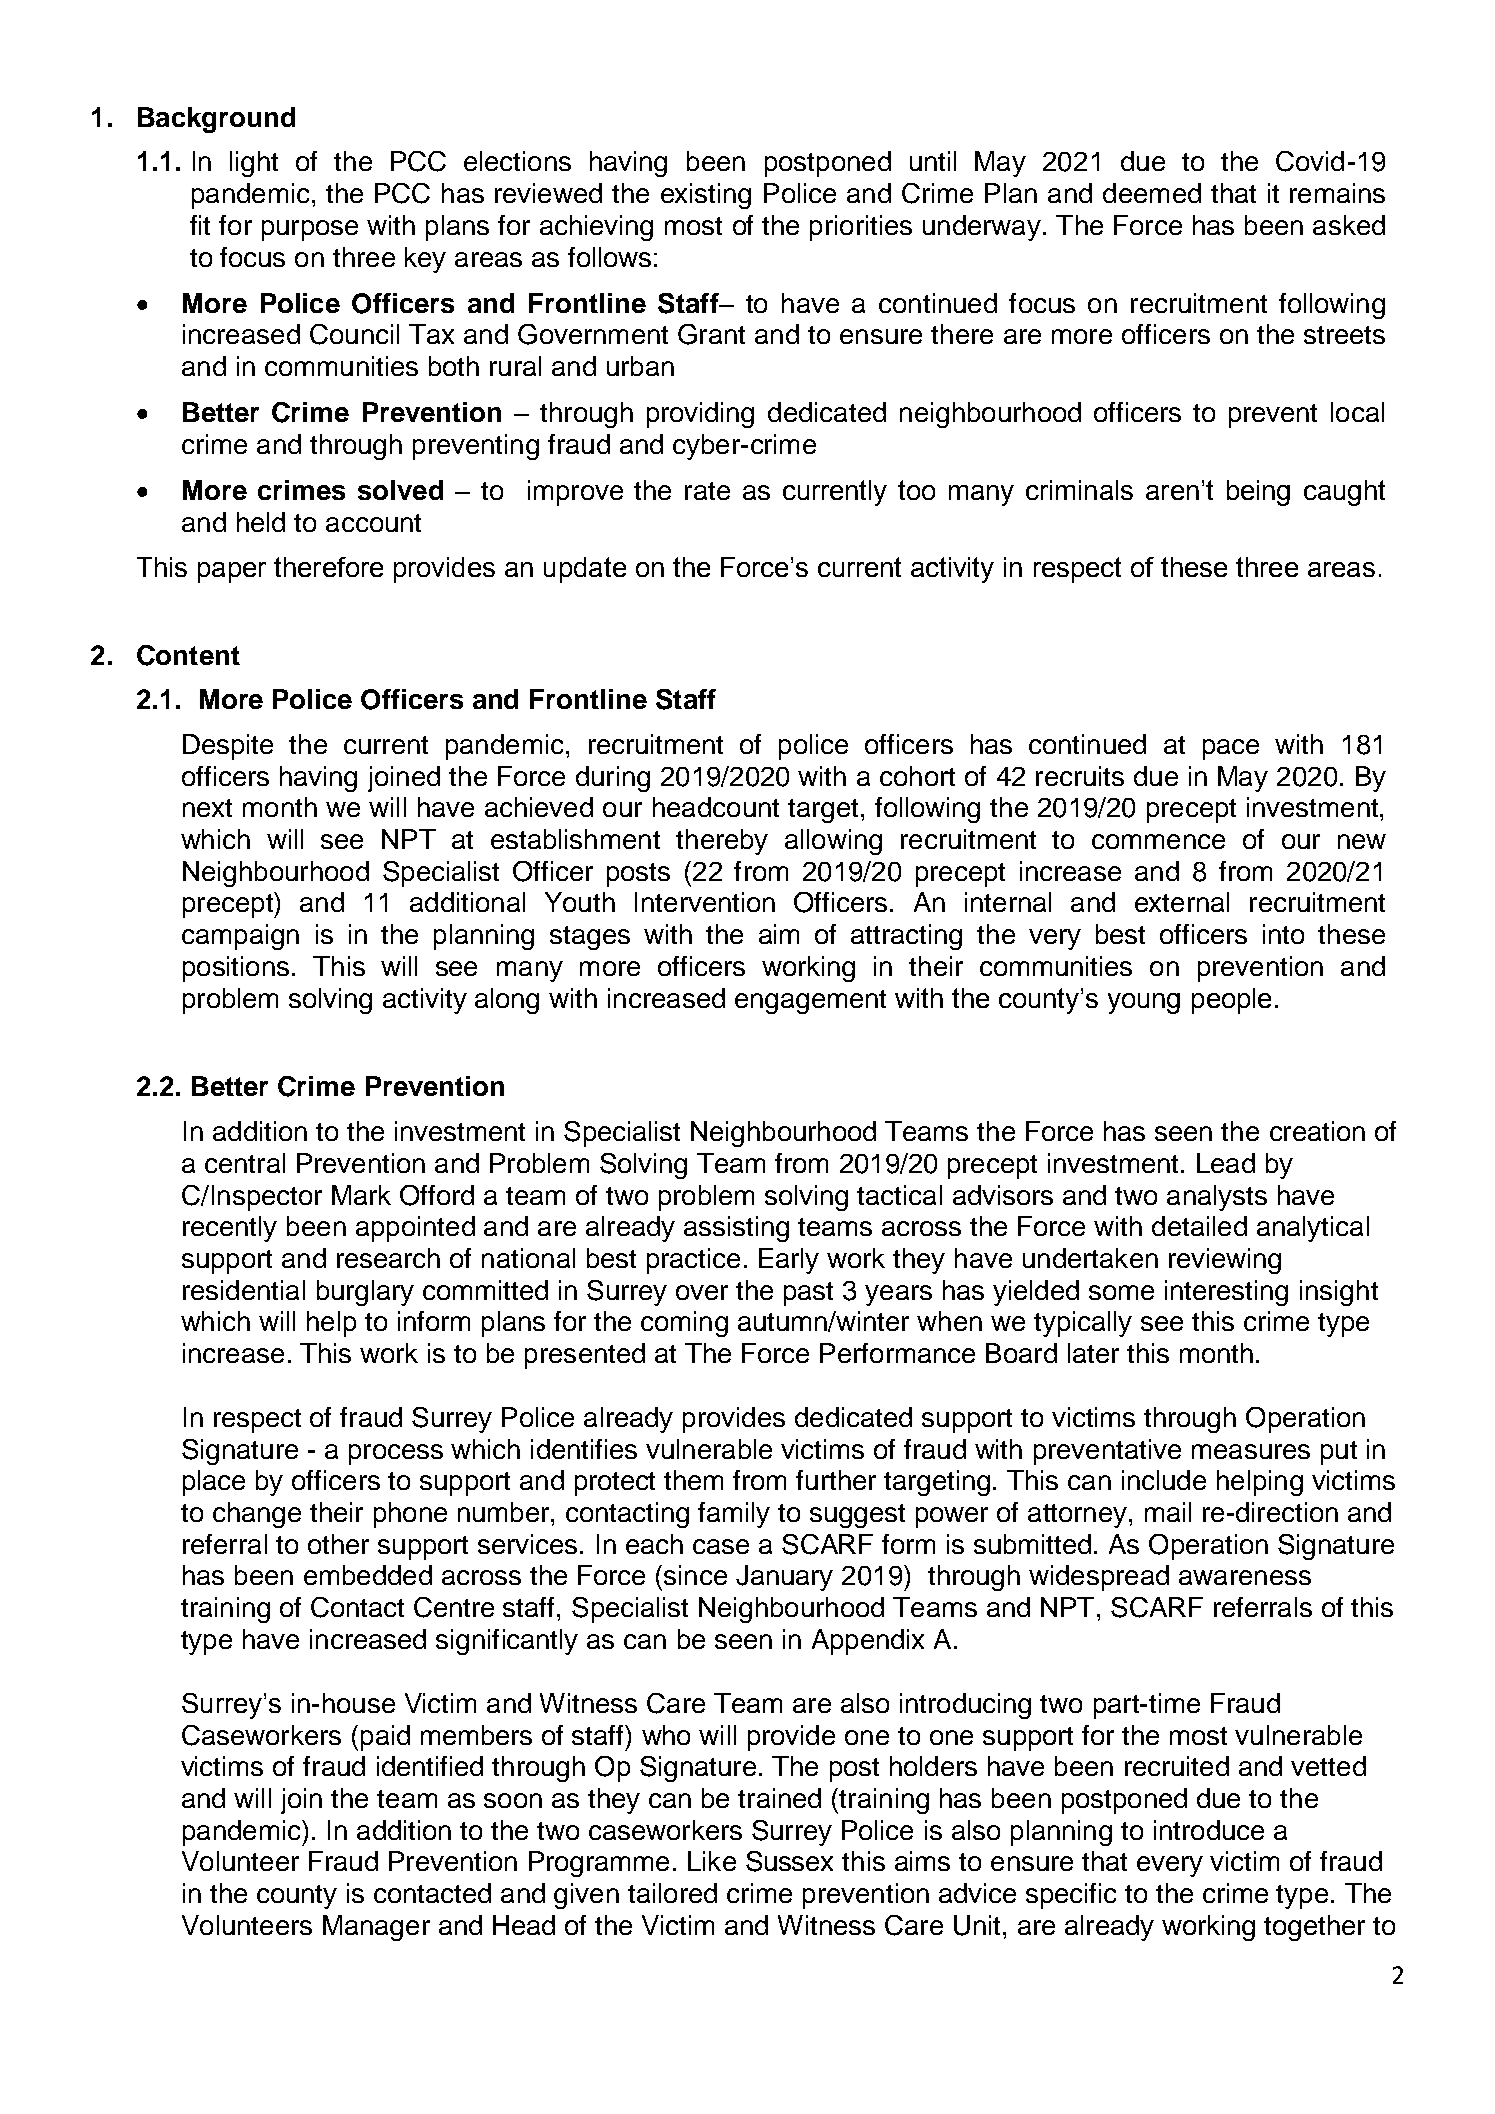 The width and height of the document is (1495, 2114). I want to click on rate, so click(707, 491).
